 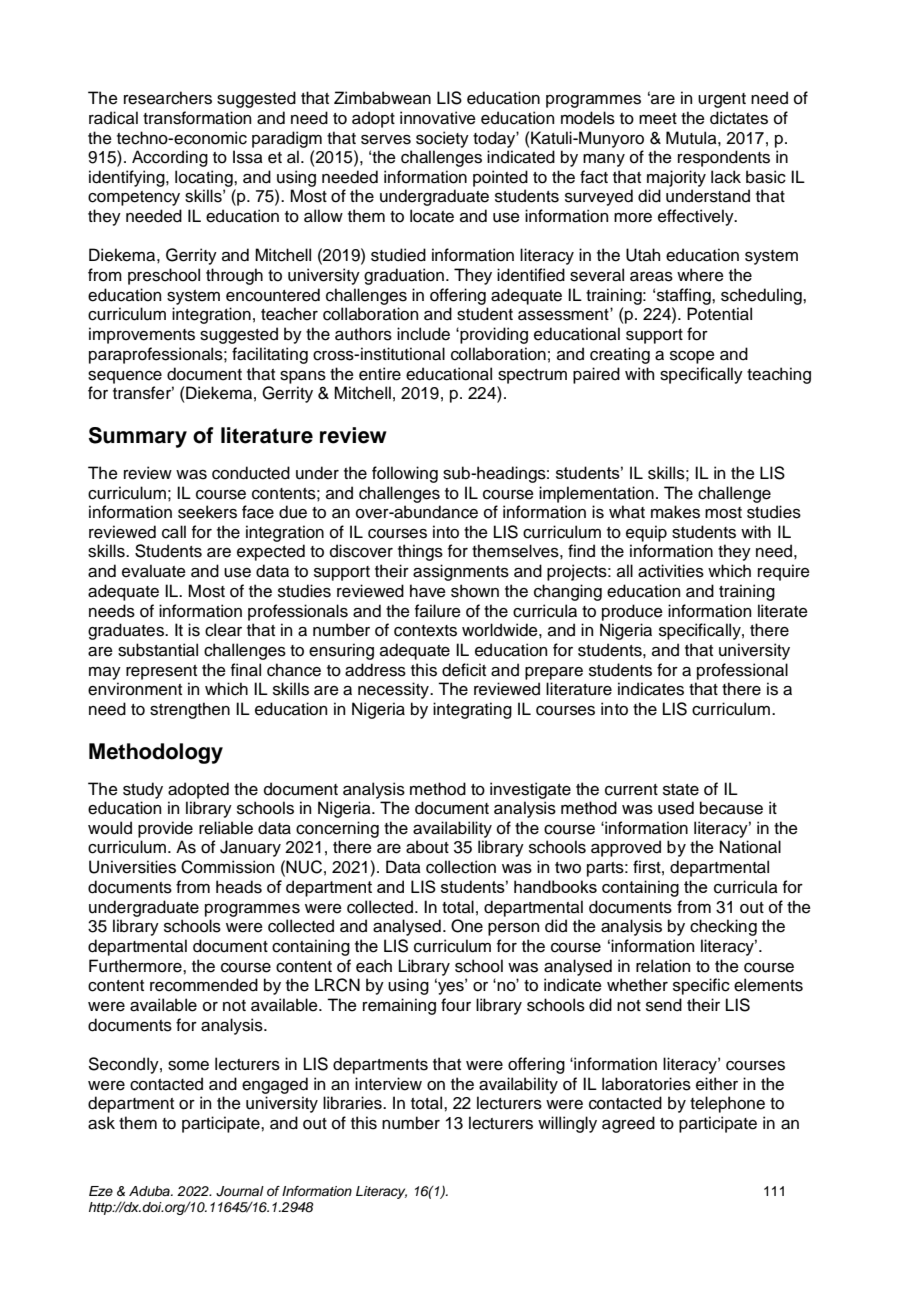 I want to click on used, so click(x=676, y=808).
